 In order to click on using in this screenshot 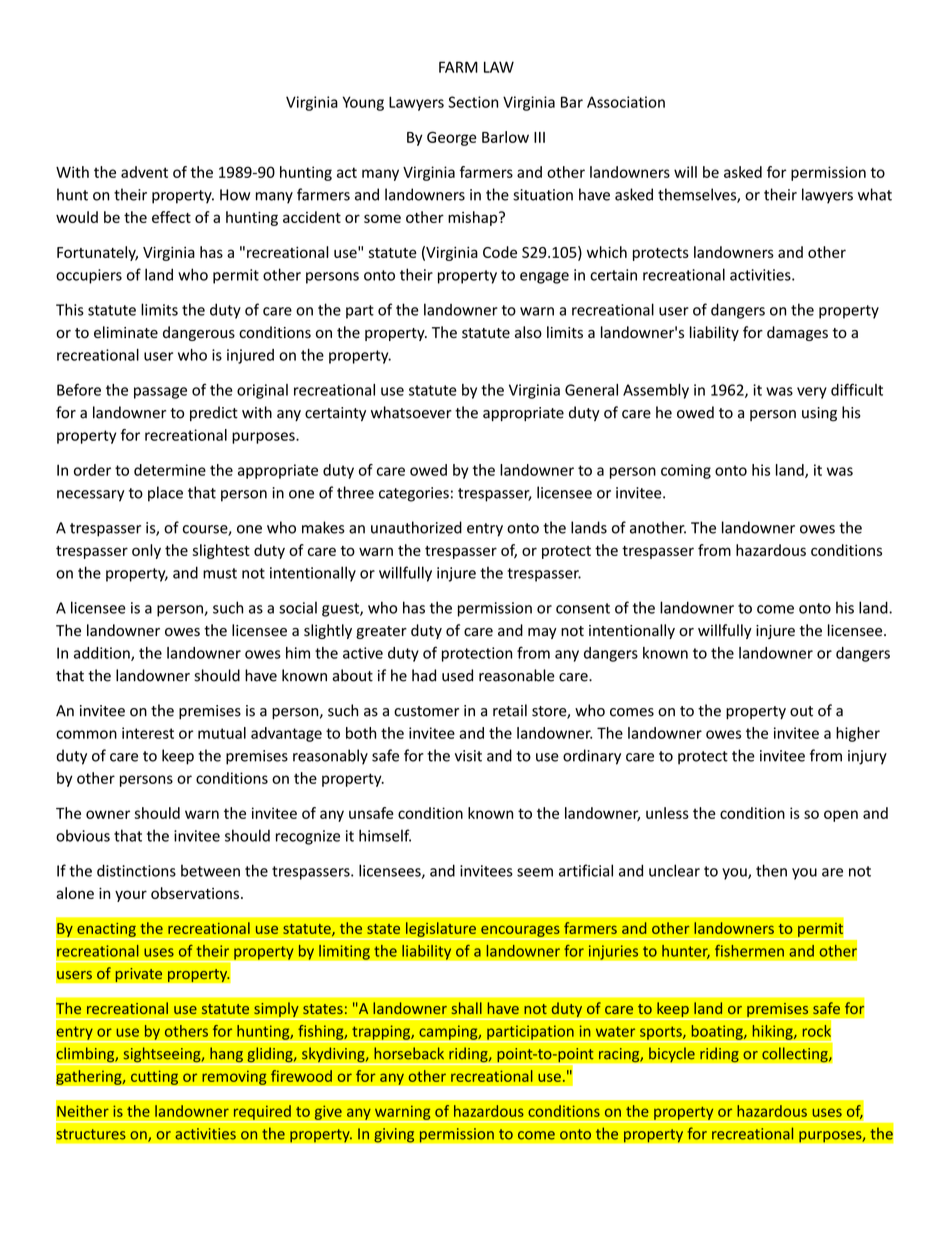, I will do `click(819, 414)`.
